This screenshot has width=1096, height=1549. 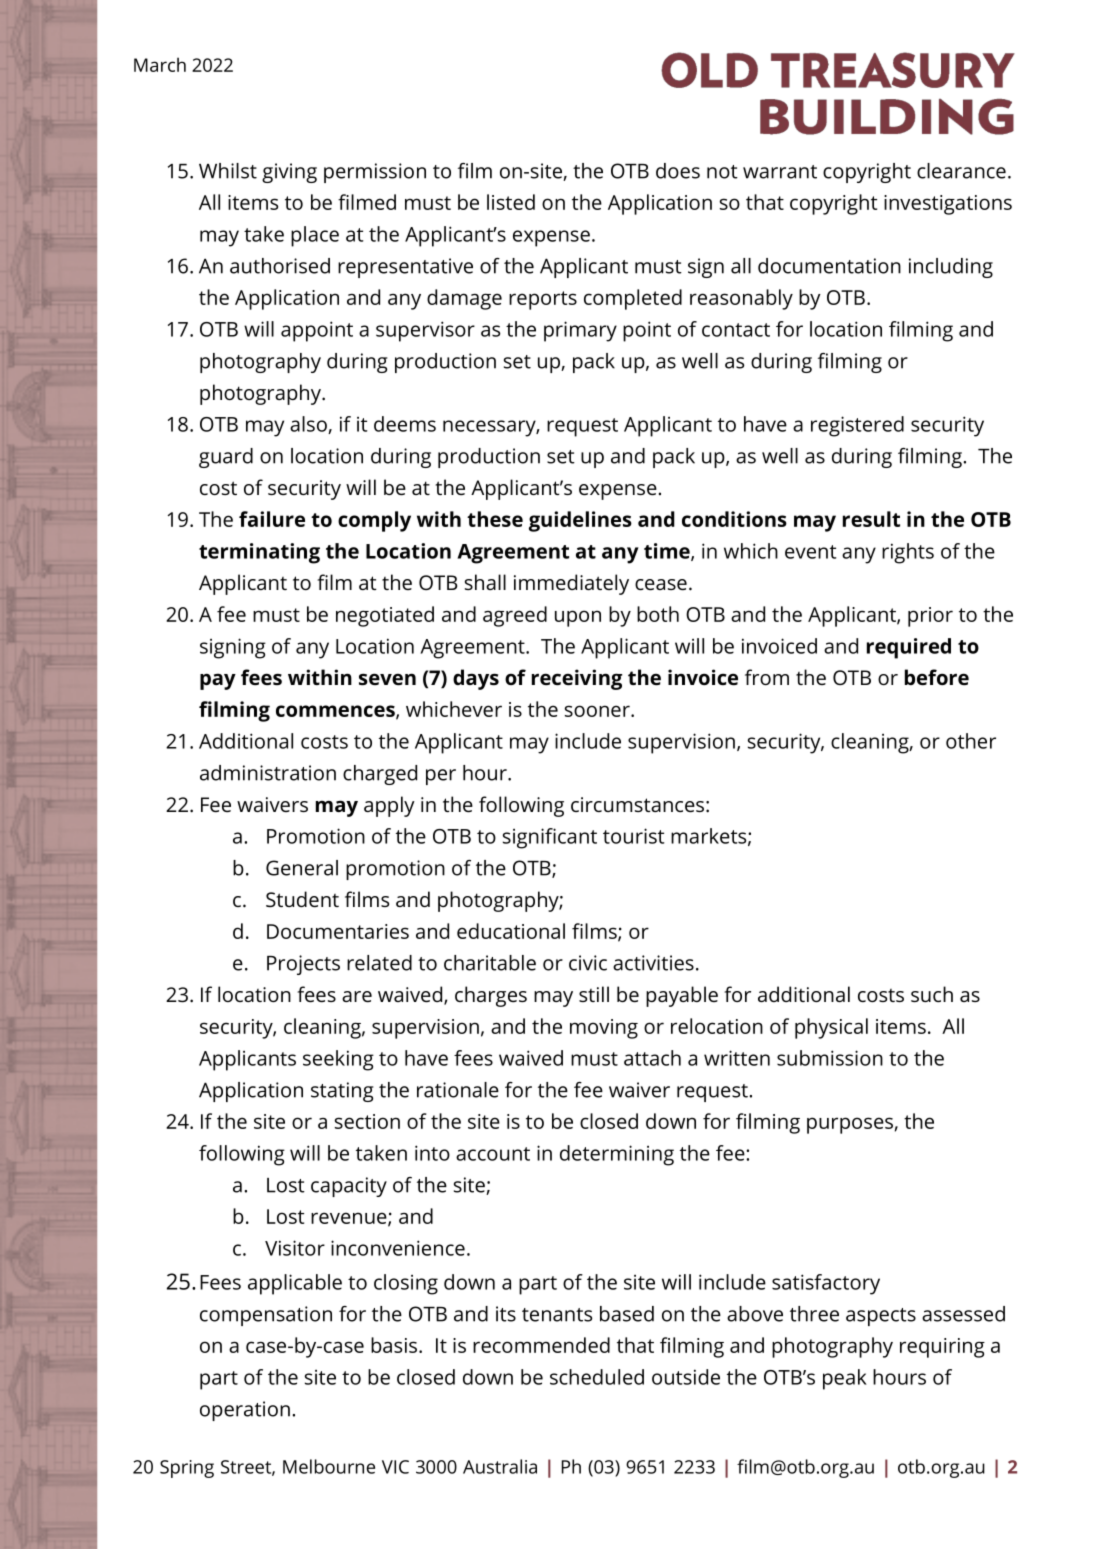 I want to click on administration, so click(x=268, y=773).
